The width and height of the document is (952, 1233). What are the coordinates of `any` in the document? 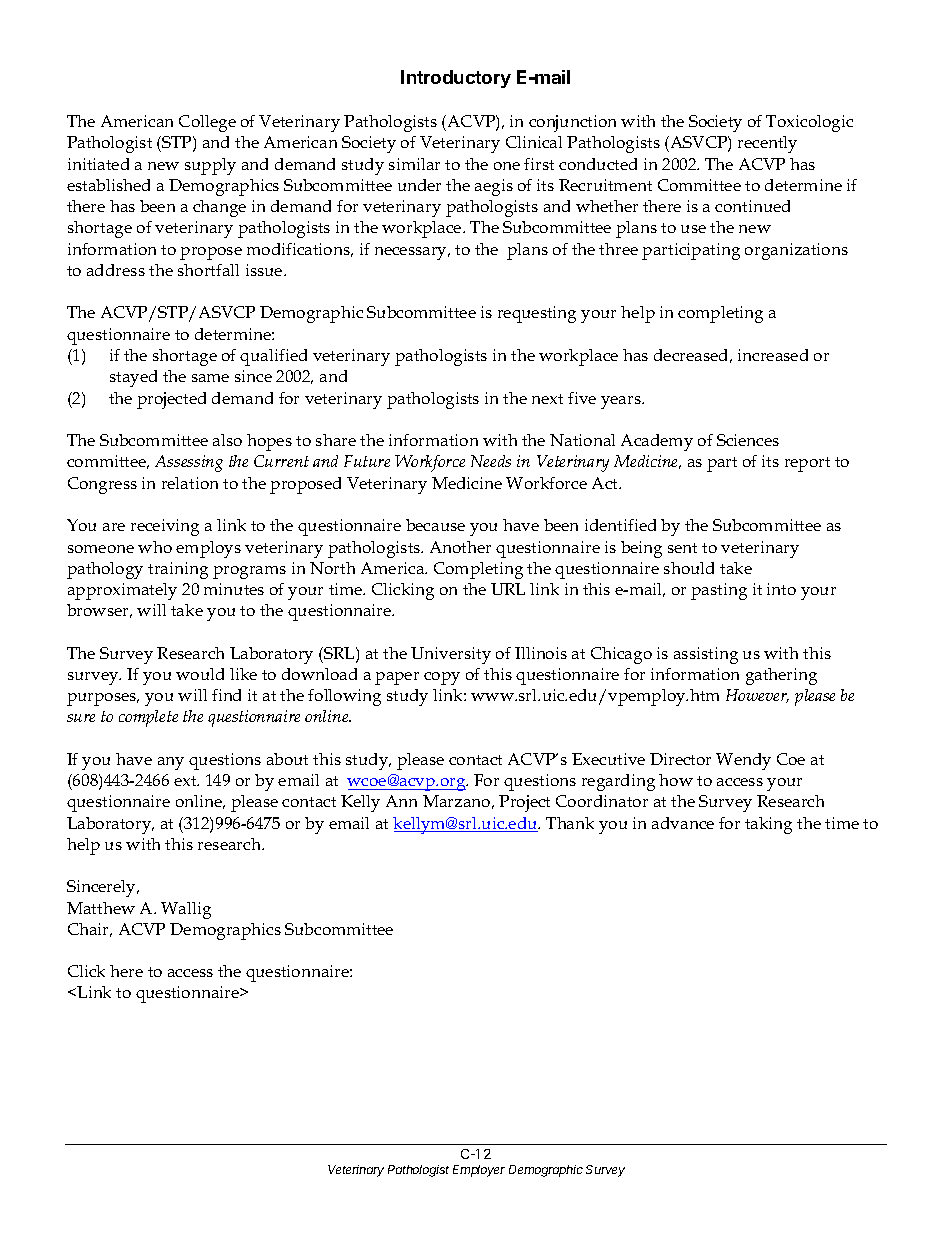 It's located at (171, 763).
